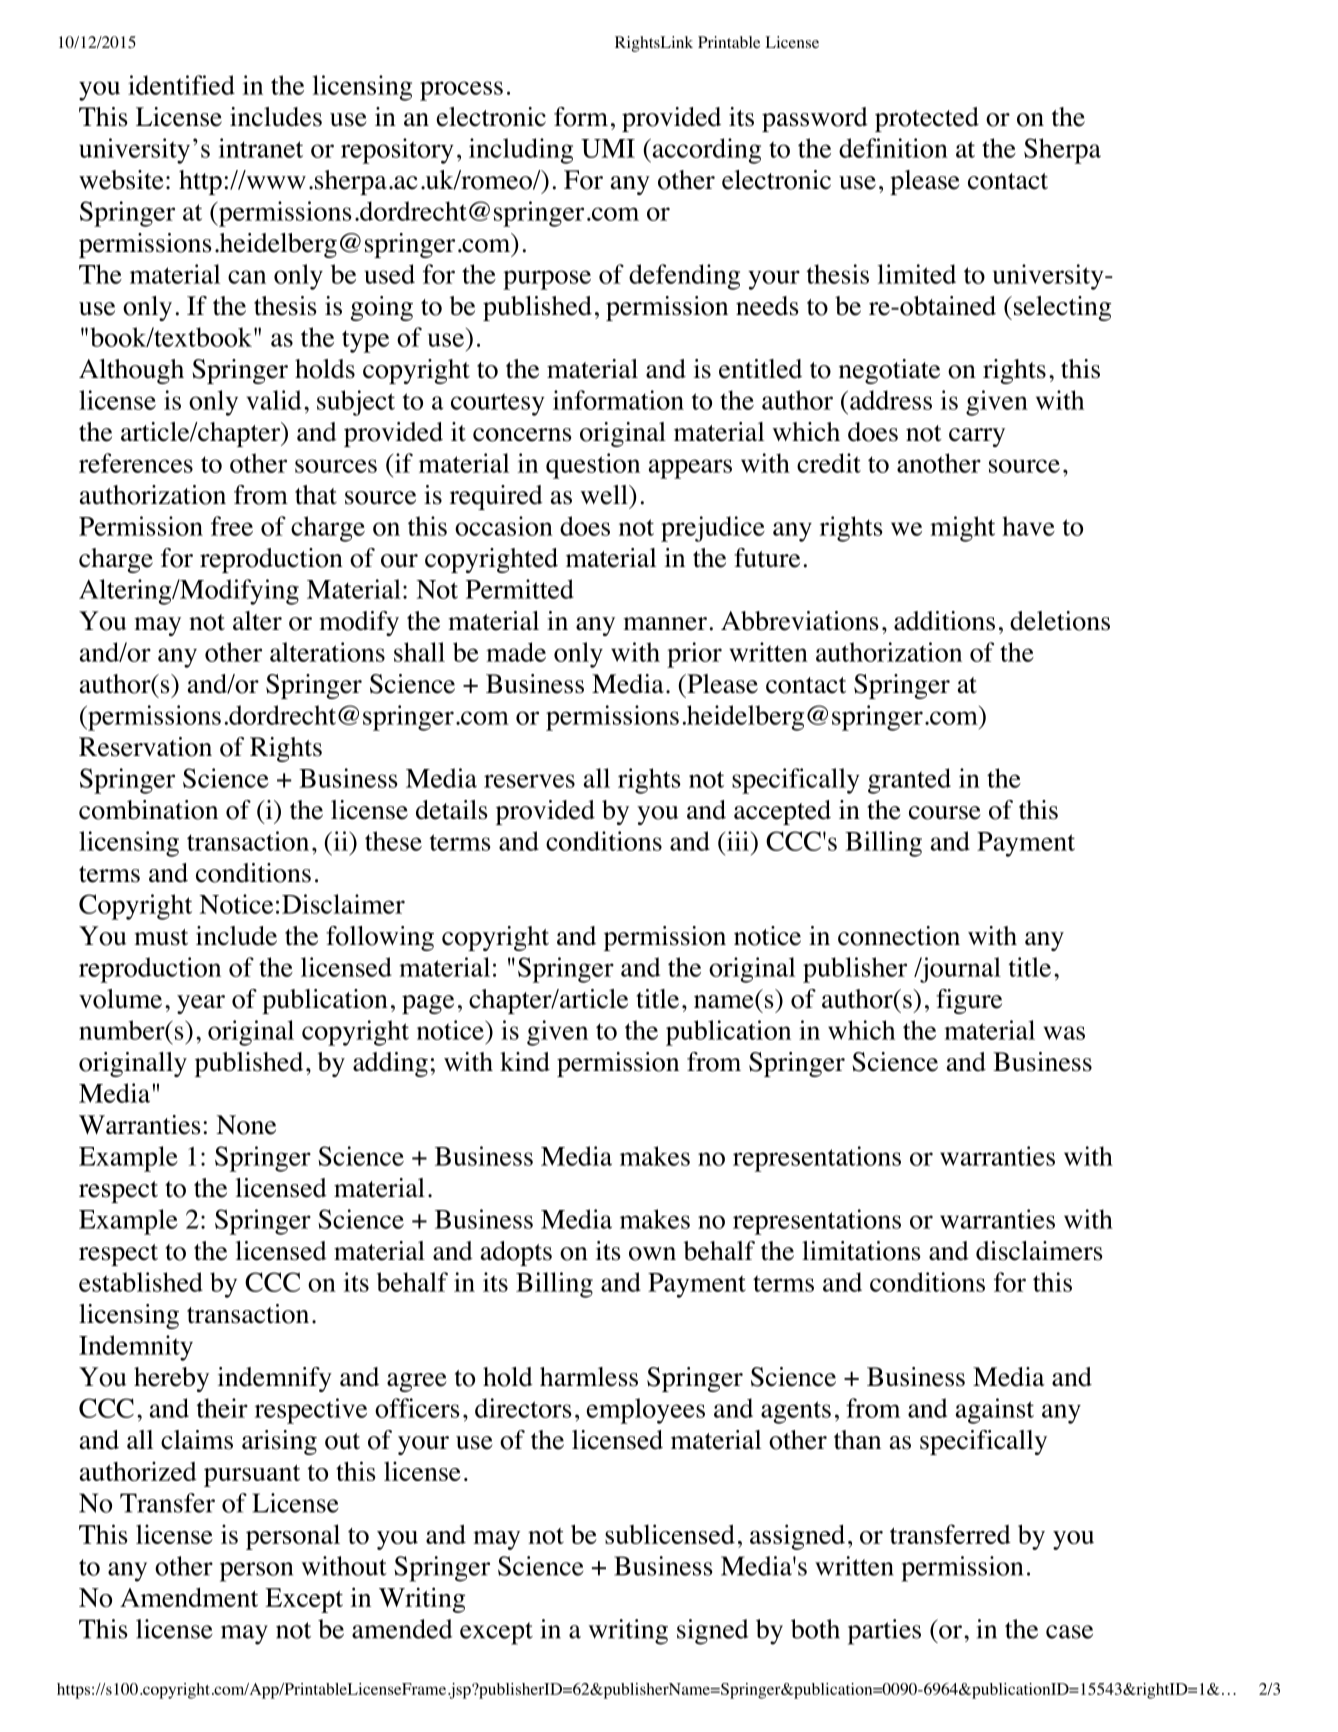  What do you see at coordinates (927, 119) in the screenshot?
I see `protected` at bounding box center [927, 119].
